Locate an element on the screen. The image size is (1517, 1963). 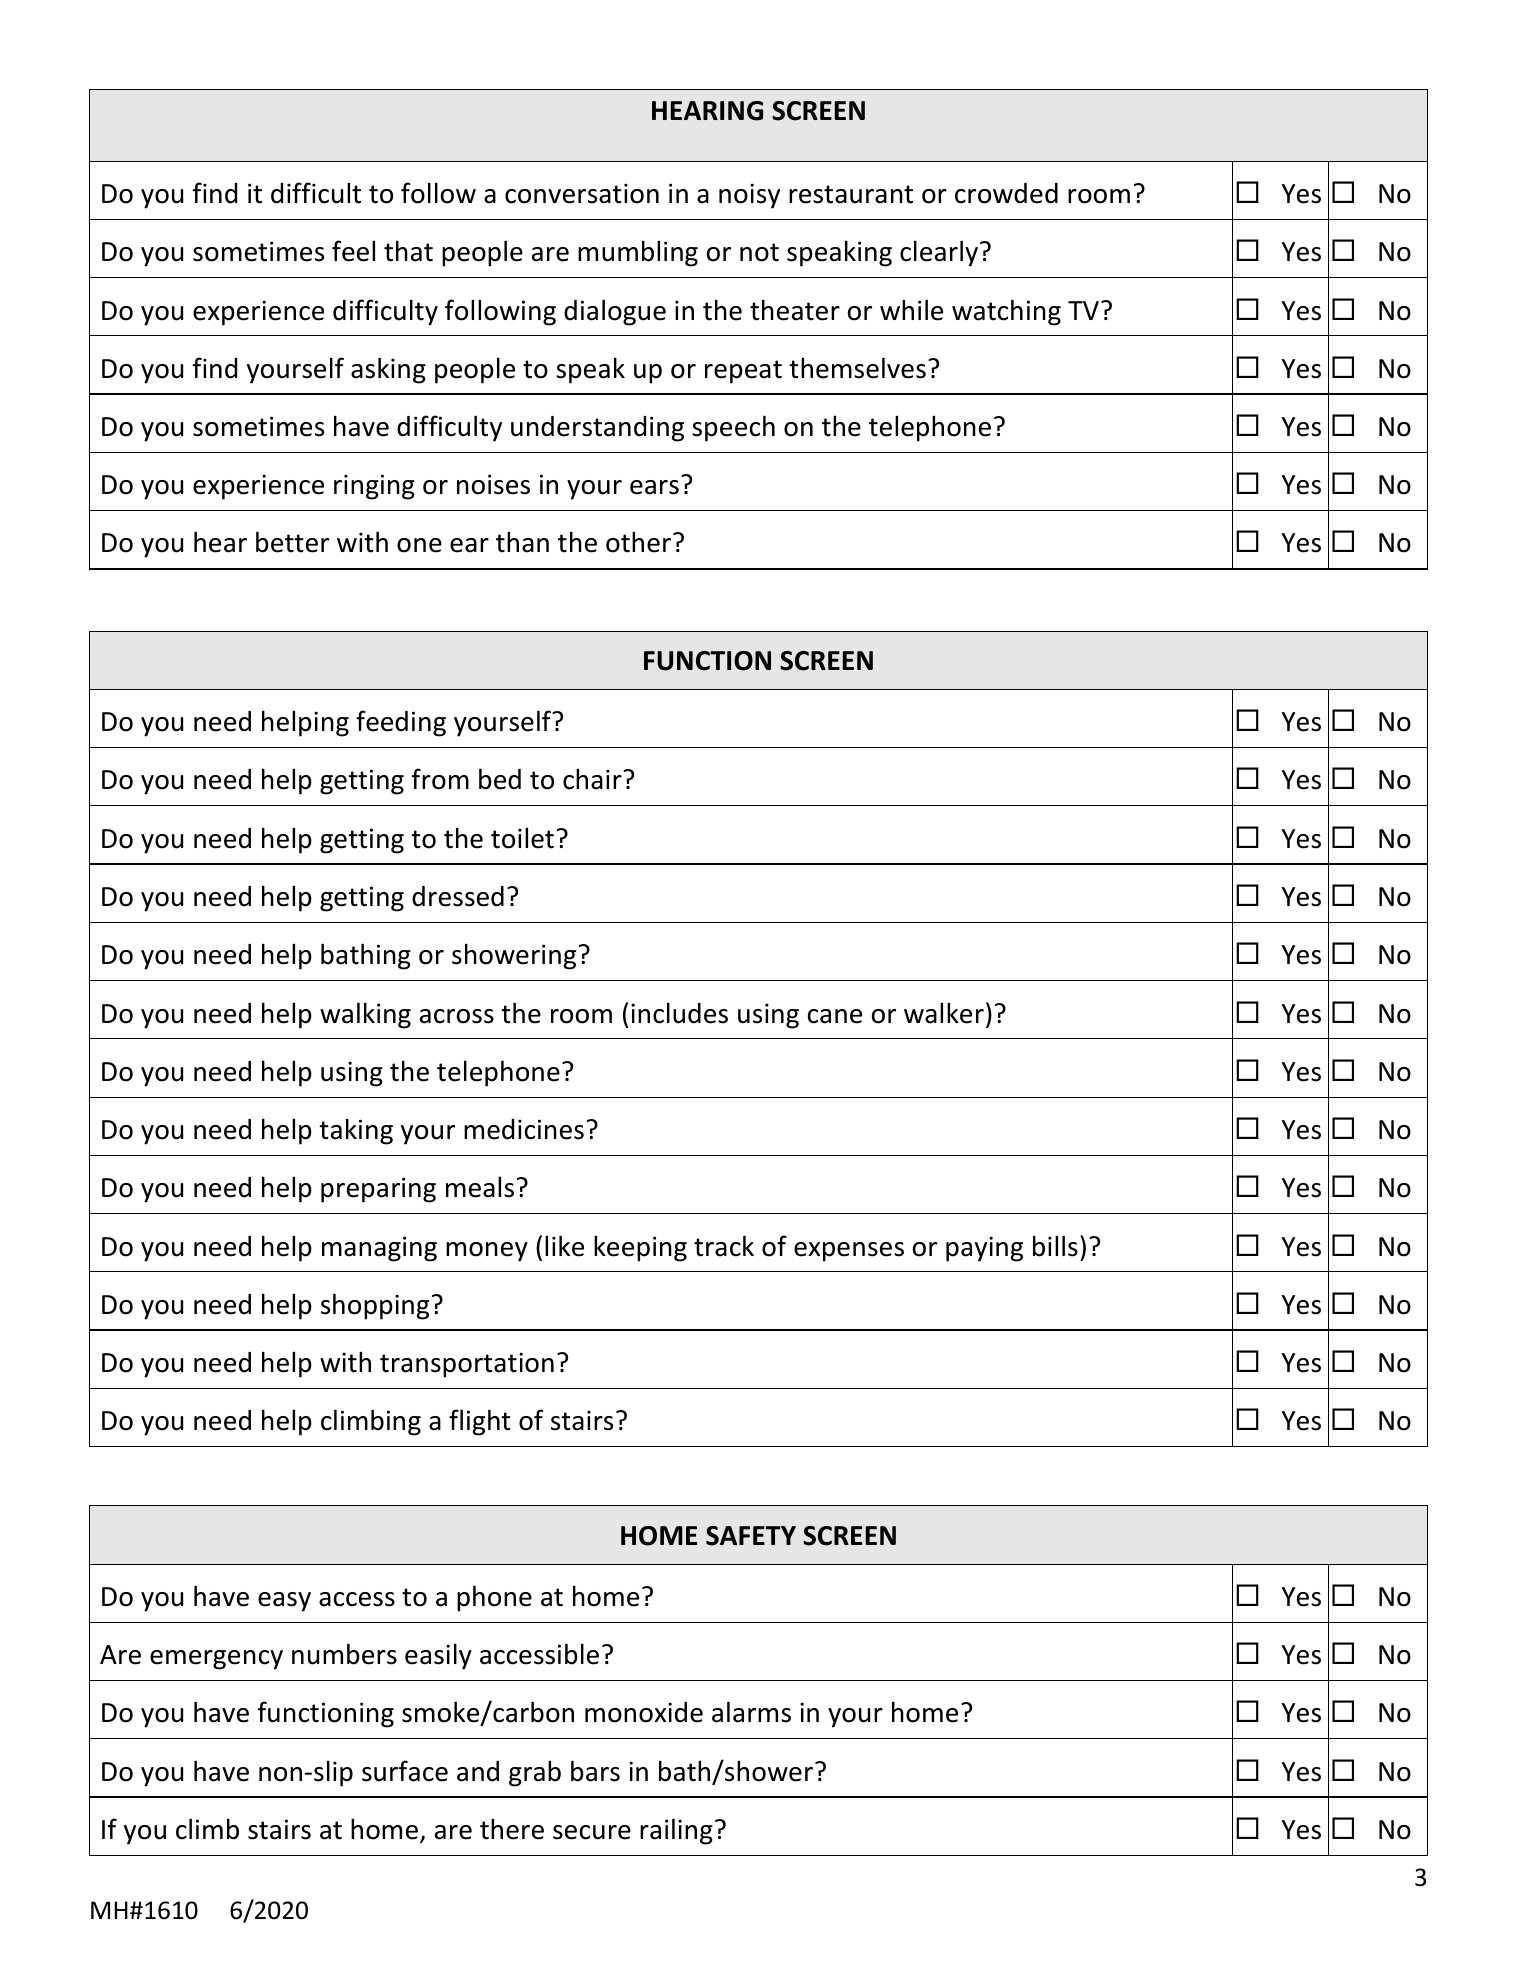
bars is located at coordinates (595, 1771).
